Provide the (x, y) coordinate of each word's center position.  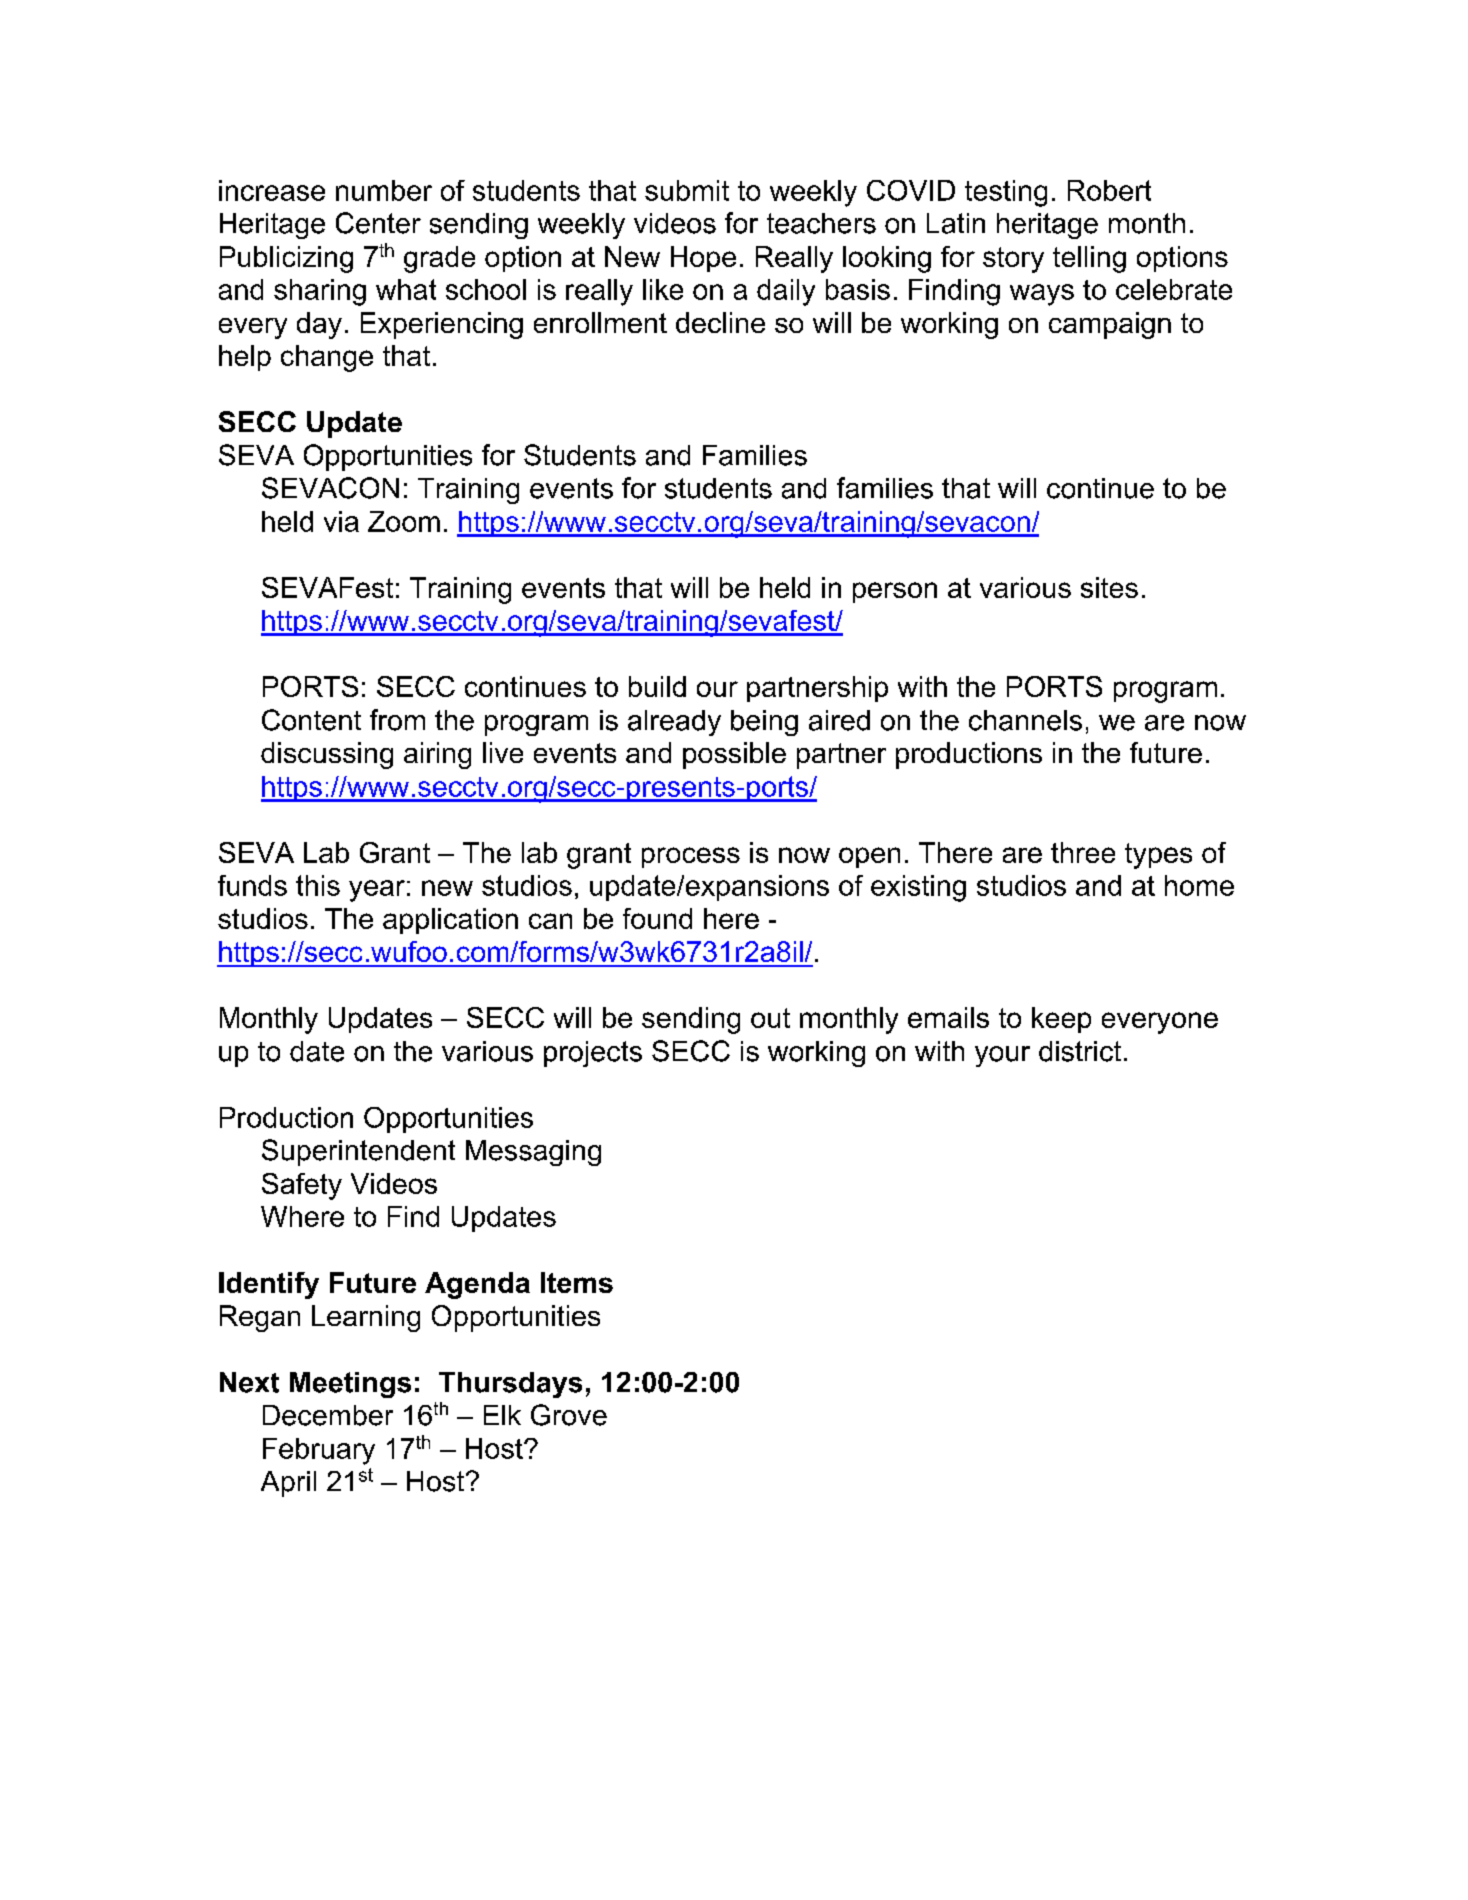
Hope (703, 259)
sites (1109, 587)
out (770, 1018)
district (1080, 1051)
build (657, 686)
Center (378, 223)
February (319, 1451)
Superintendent (358, 1152)
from (397, 720)
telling (1089, 259)
